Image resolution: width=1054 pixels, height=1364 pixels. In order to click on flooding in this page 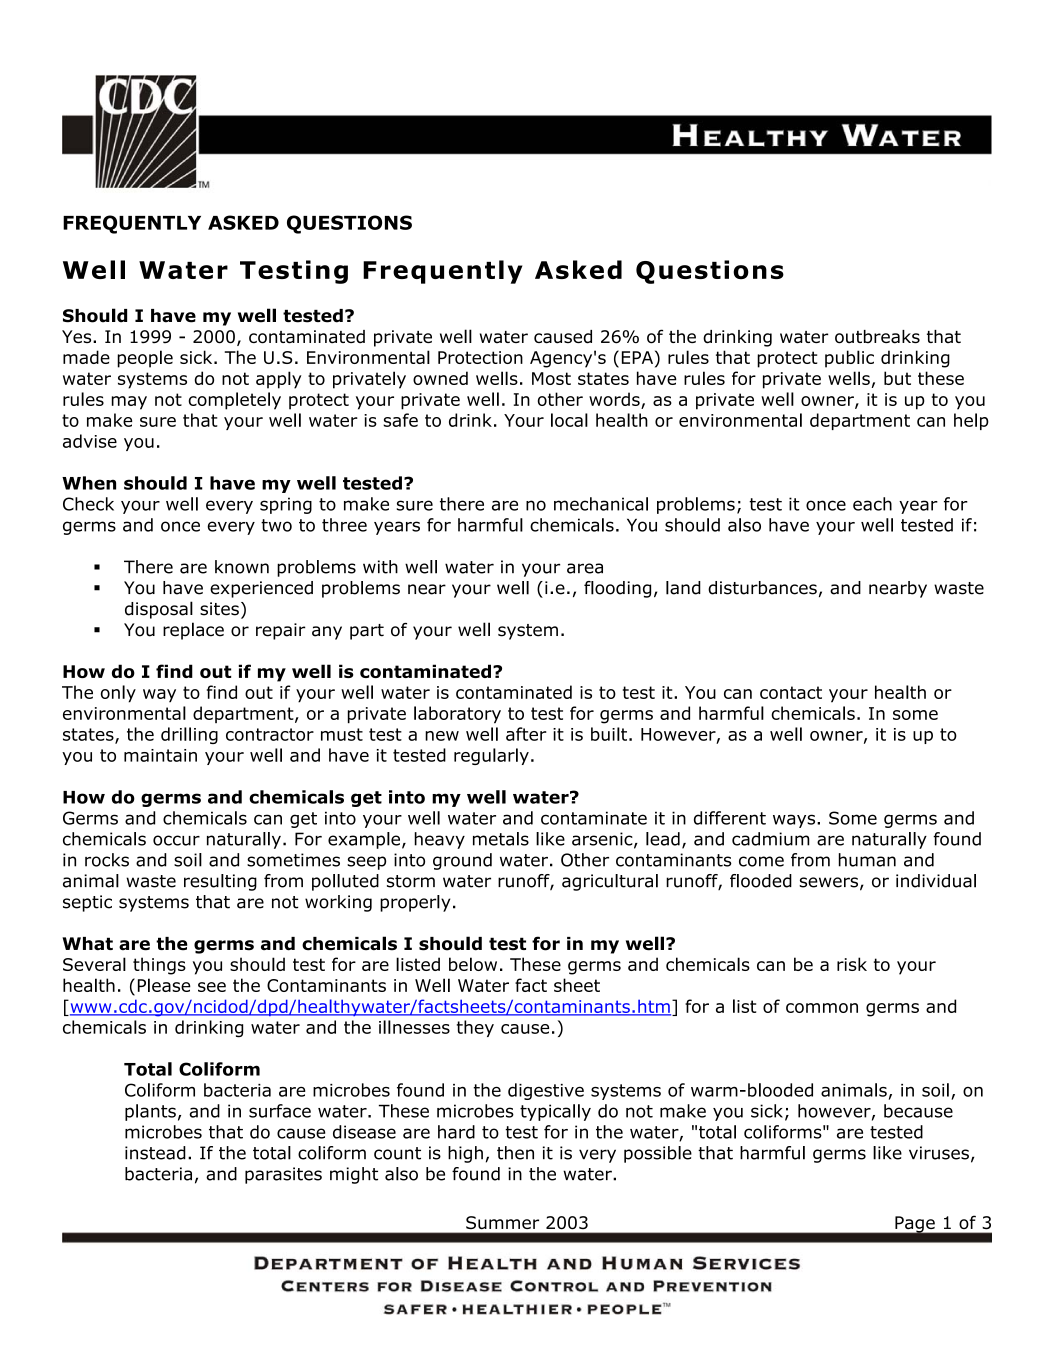, I will do `click(617, 589)`.
